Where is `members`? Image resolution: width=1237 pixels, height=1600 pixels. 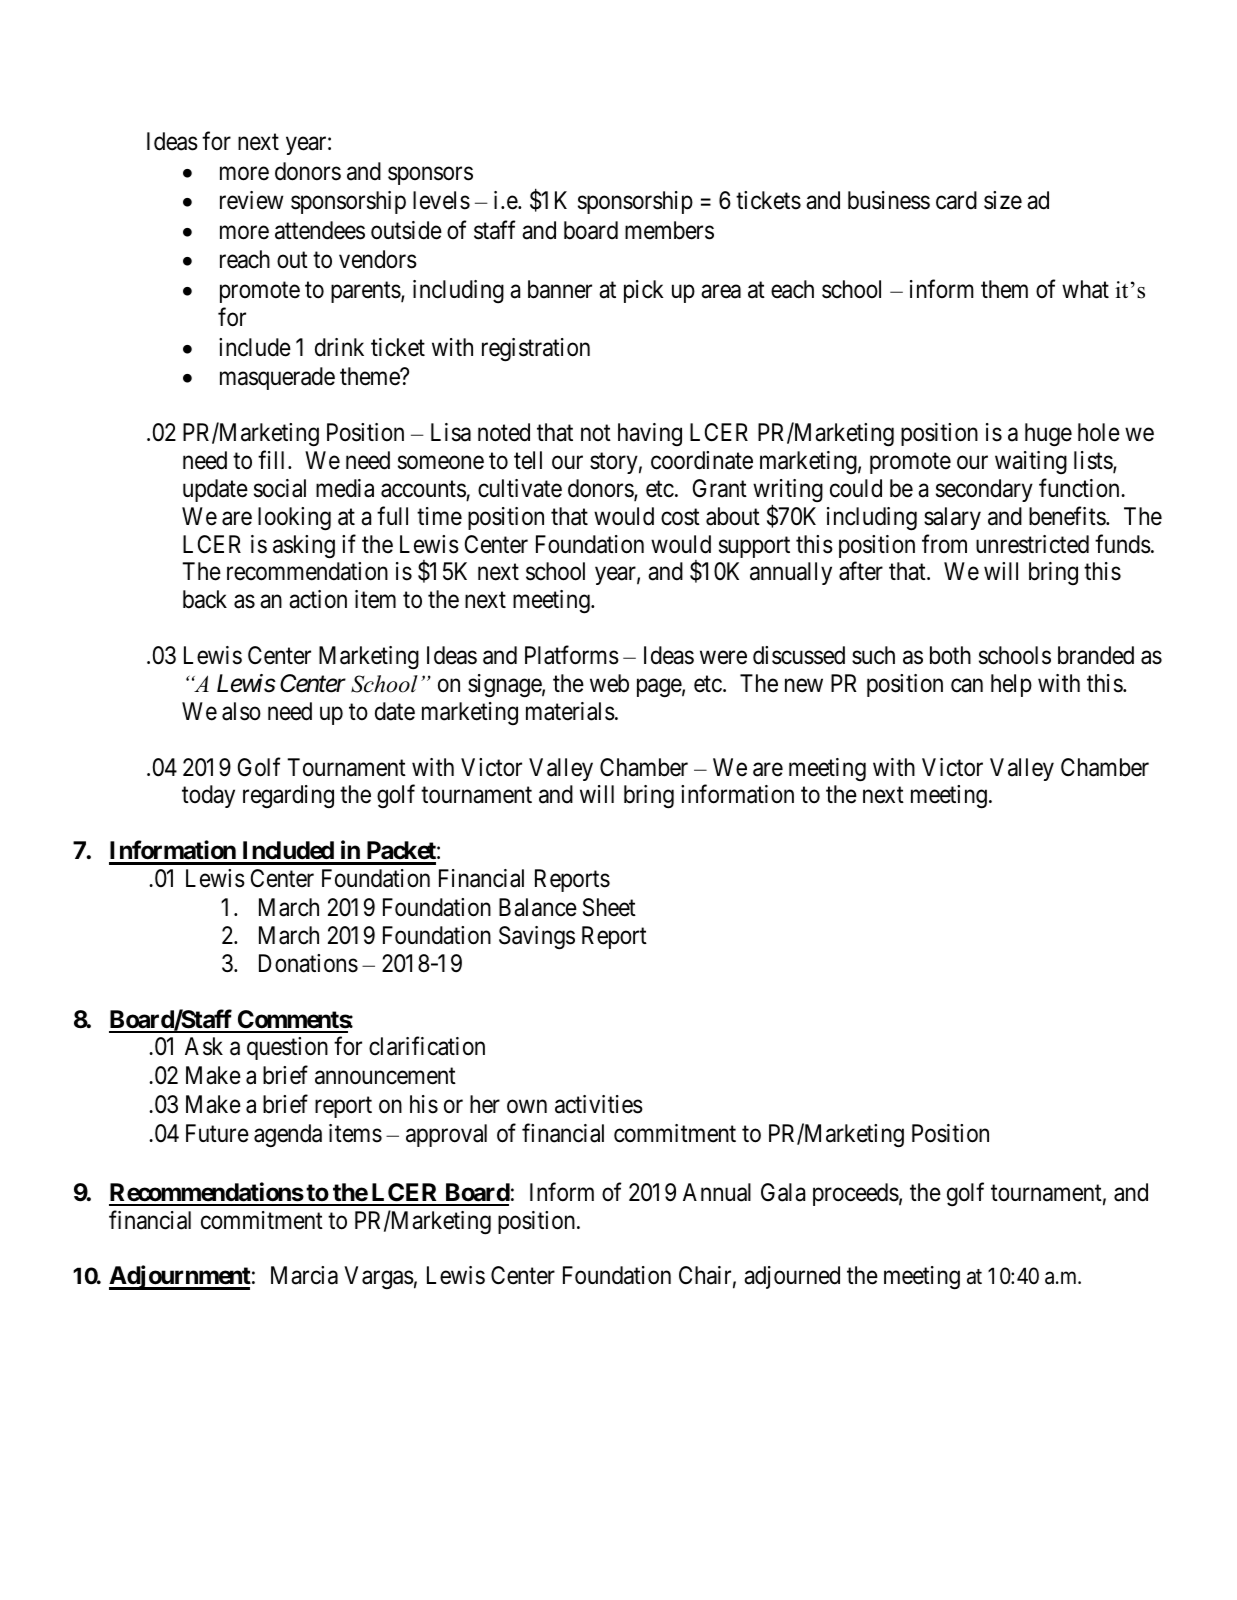
members is located at coordinates (669, 230).
